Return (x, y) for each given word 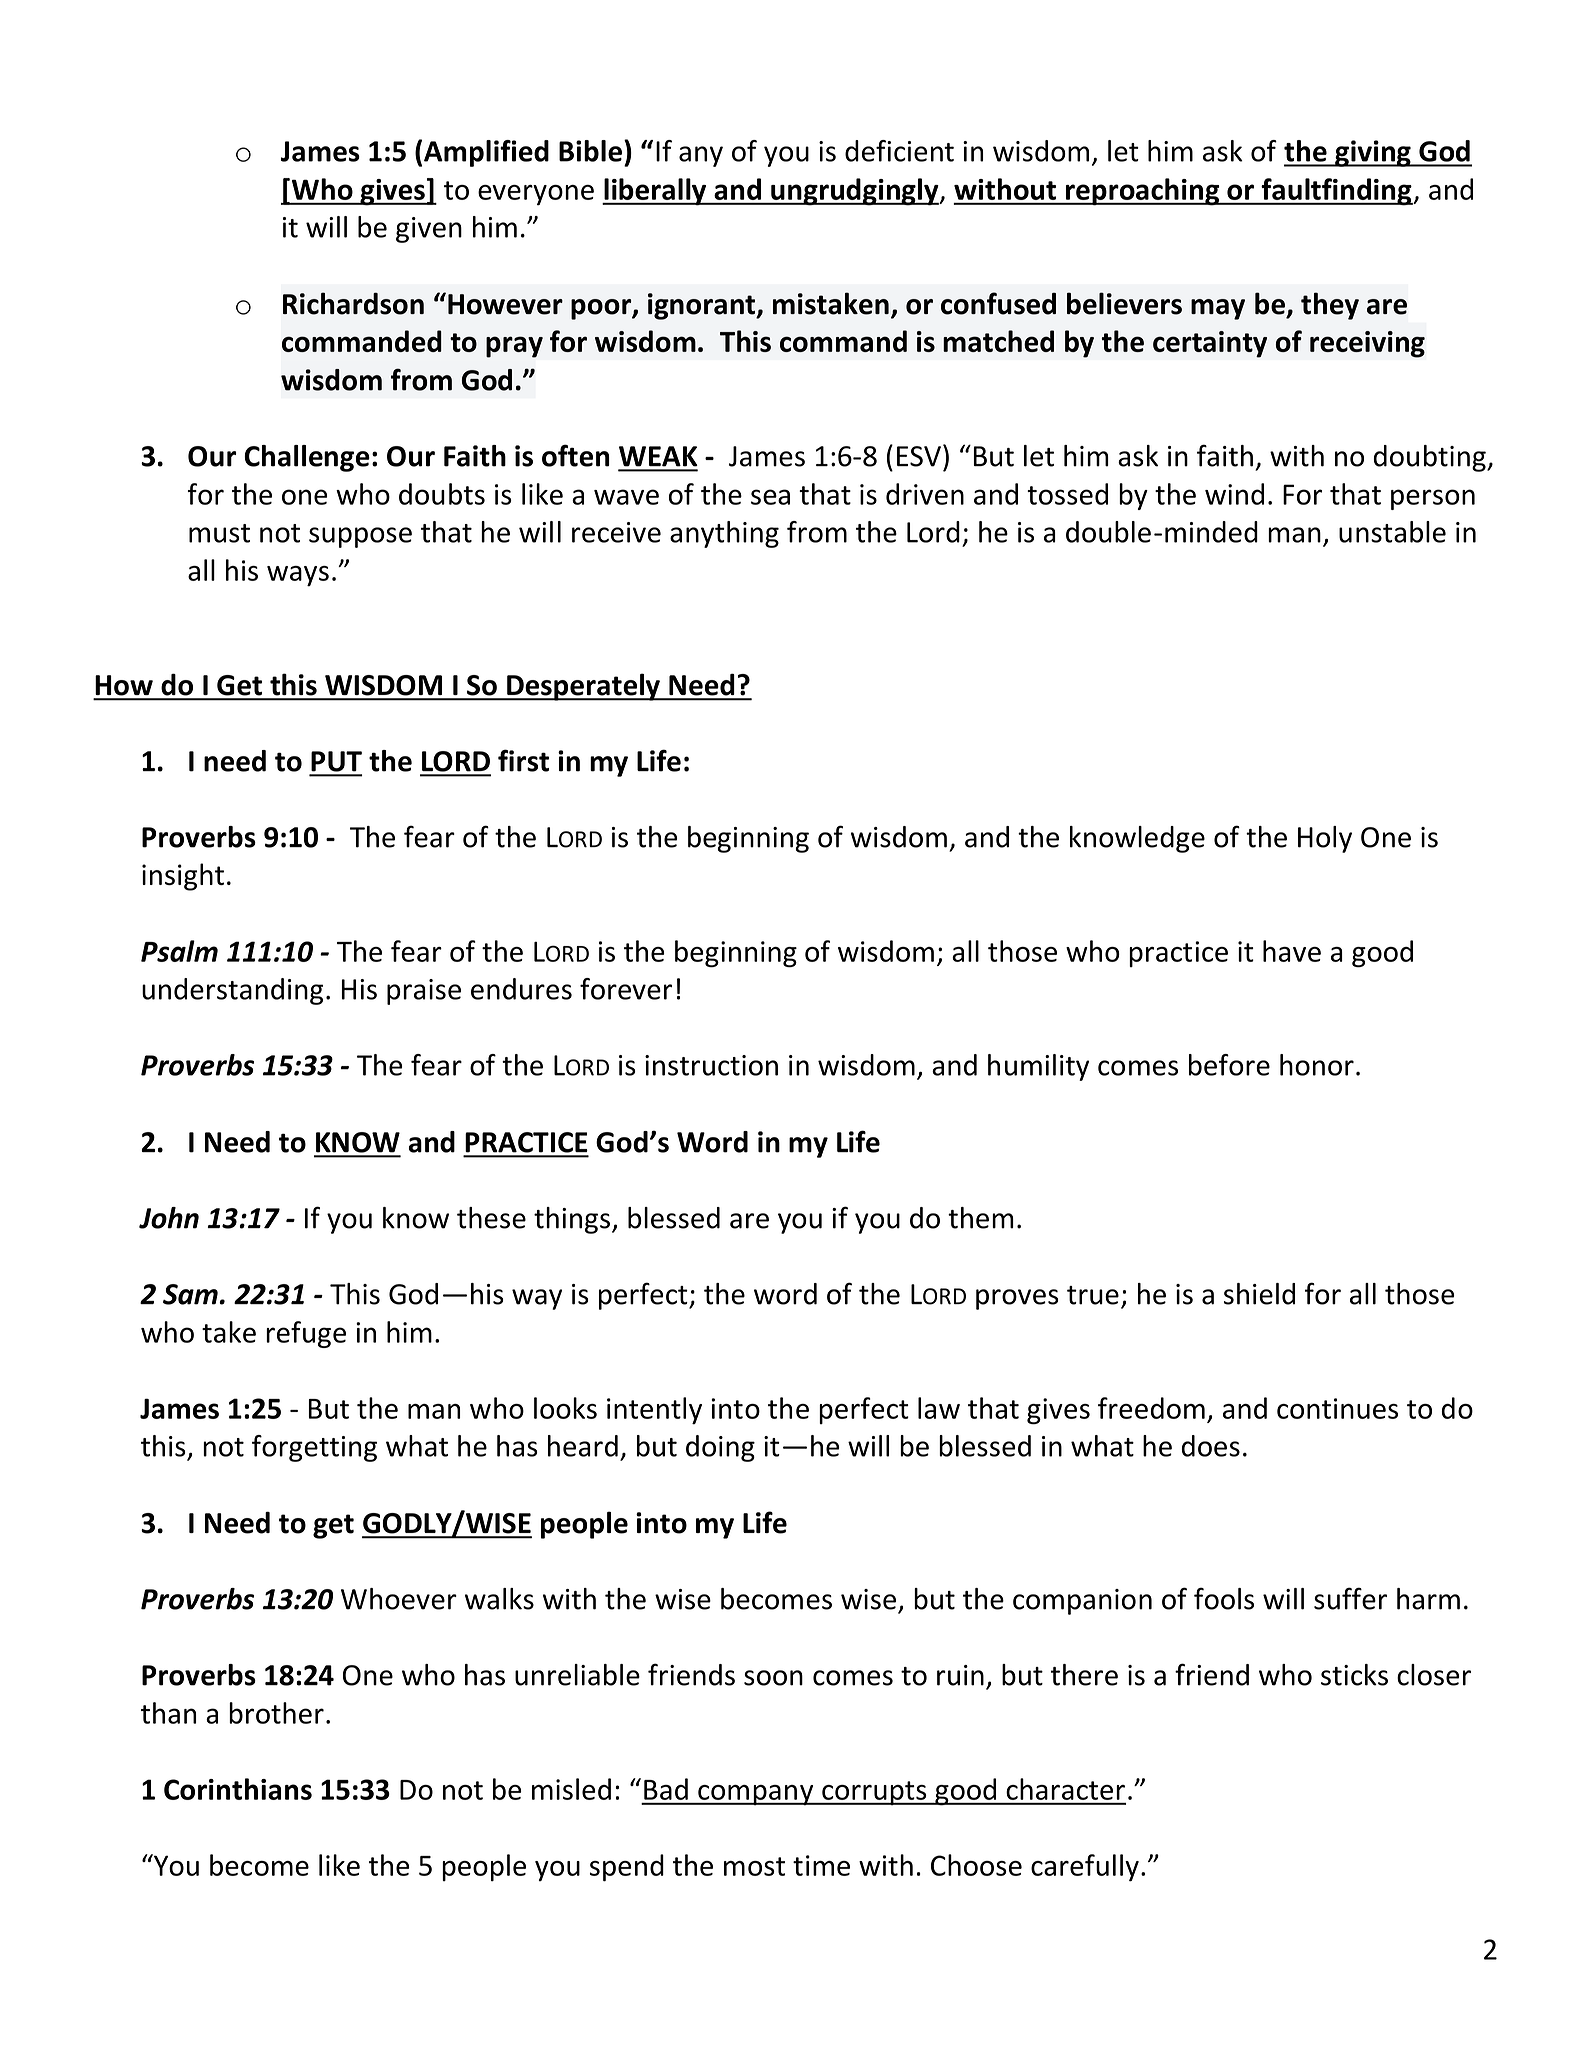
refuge (306, 1334)
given (429, 230)
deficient (899, 151)
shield (1259, 1294)
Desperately (583, 687)
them (981, 1218)
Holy (1325, 839)
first (523, 760)
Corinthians (238, 1789)
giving (1373, 153)
